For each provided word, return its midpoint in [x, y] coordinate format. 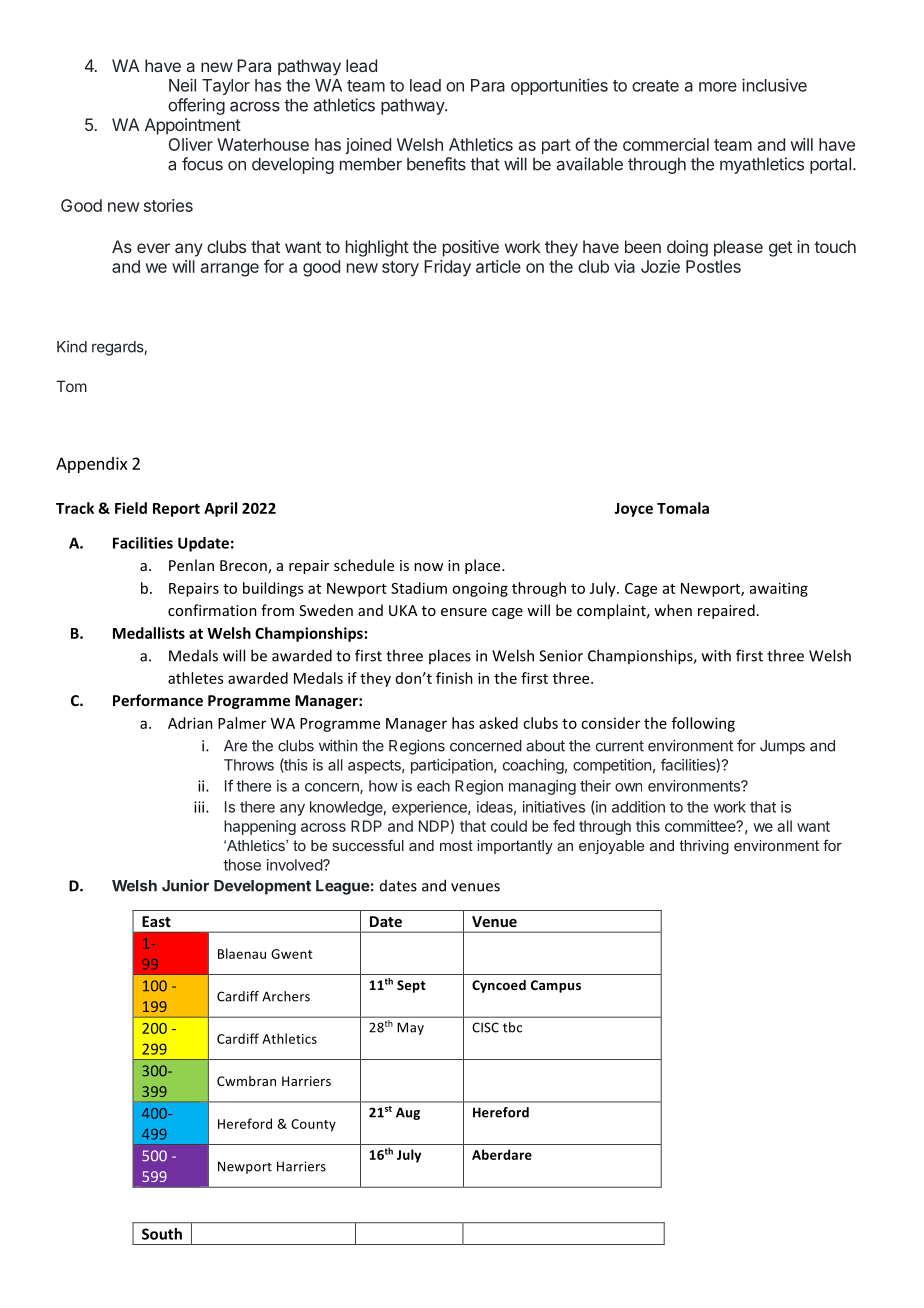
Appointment [193, 126]
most [456, 845]
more [718, 87]
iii [200, 807]
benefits [436, 164]
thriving [704, 847]
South [162, 1234]
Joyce [633, 510]
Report [176, 510]
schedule [364, 565]
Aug [408, 1113]
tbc [512, 1027]
